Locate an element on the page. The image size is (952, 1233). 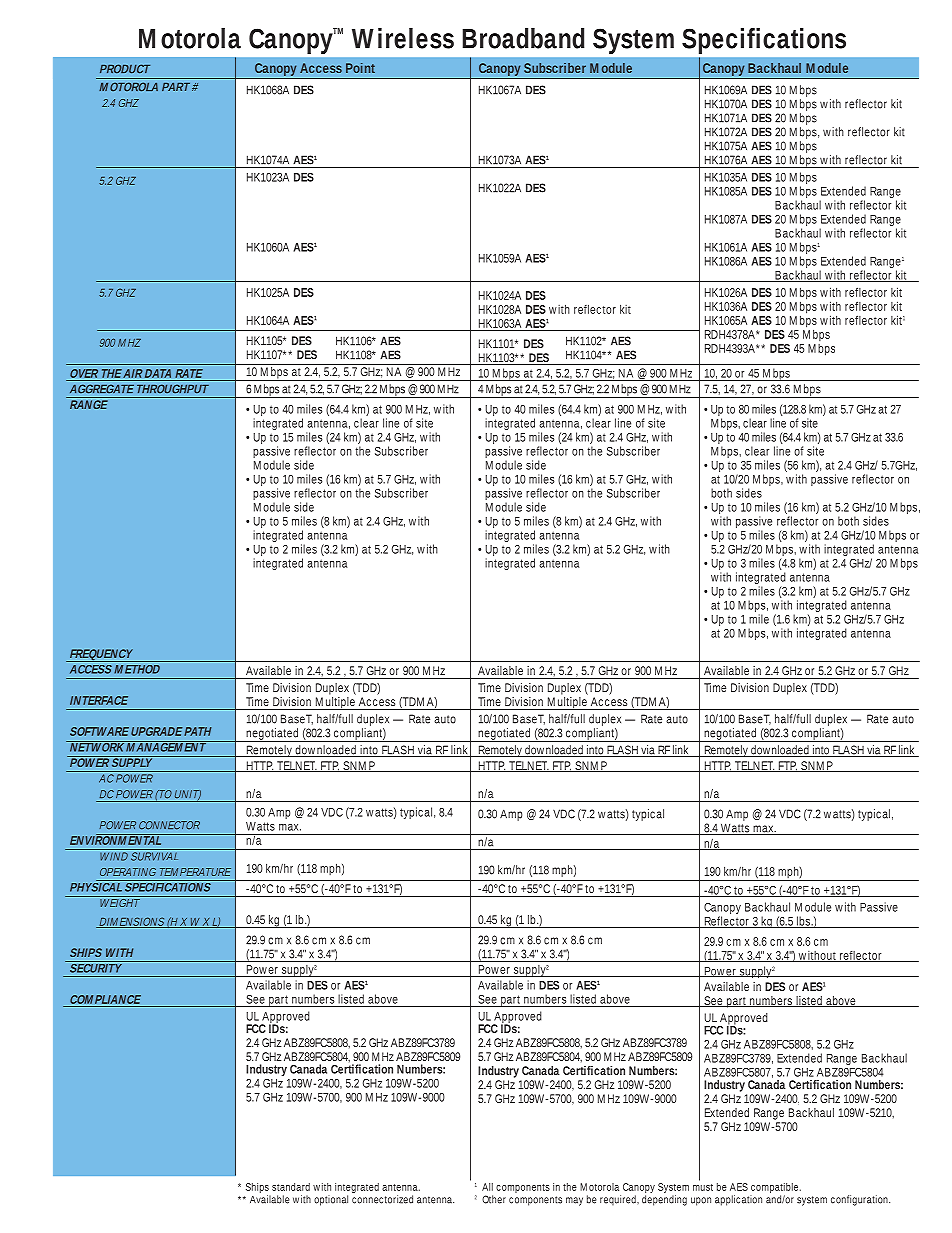
depending is located at coordinates (664, 1200).
